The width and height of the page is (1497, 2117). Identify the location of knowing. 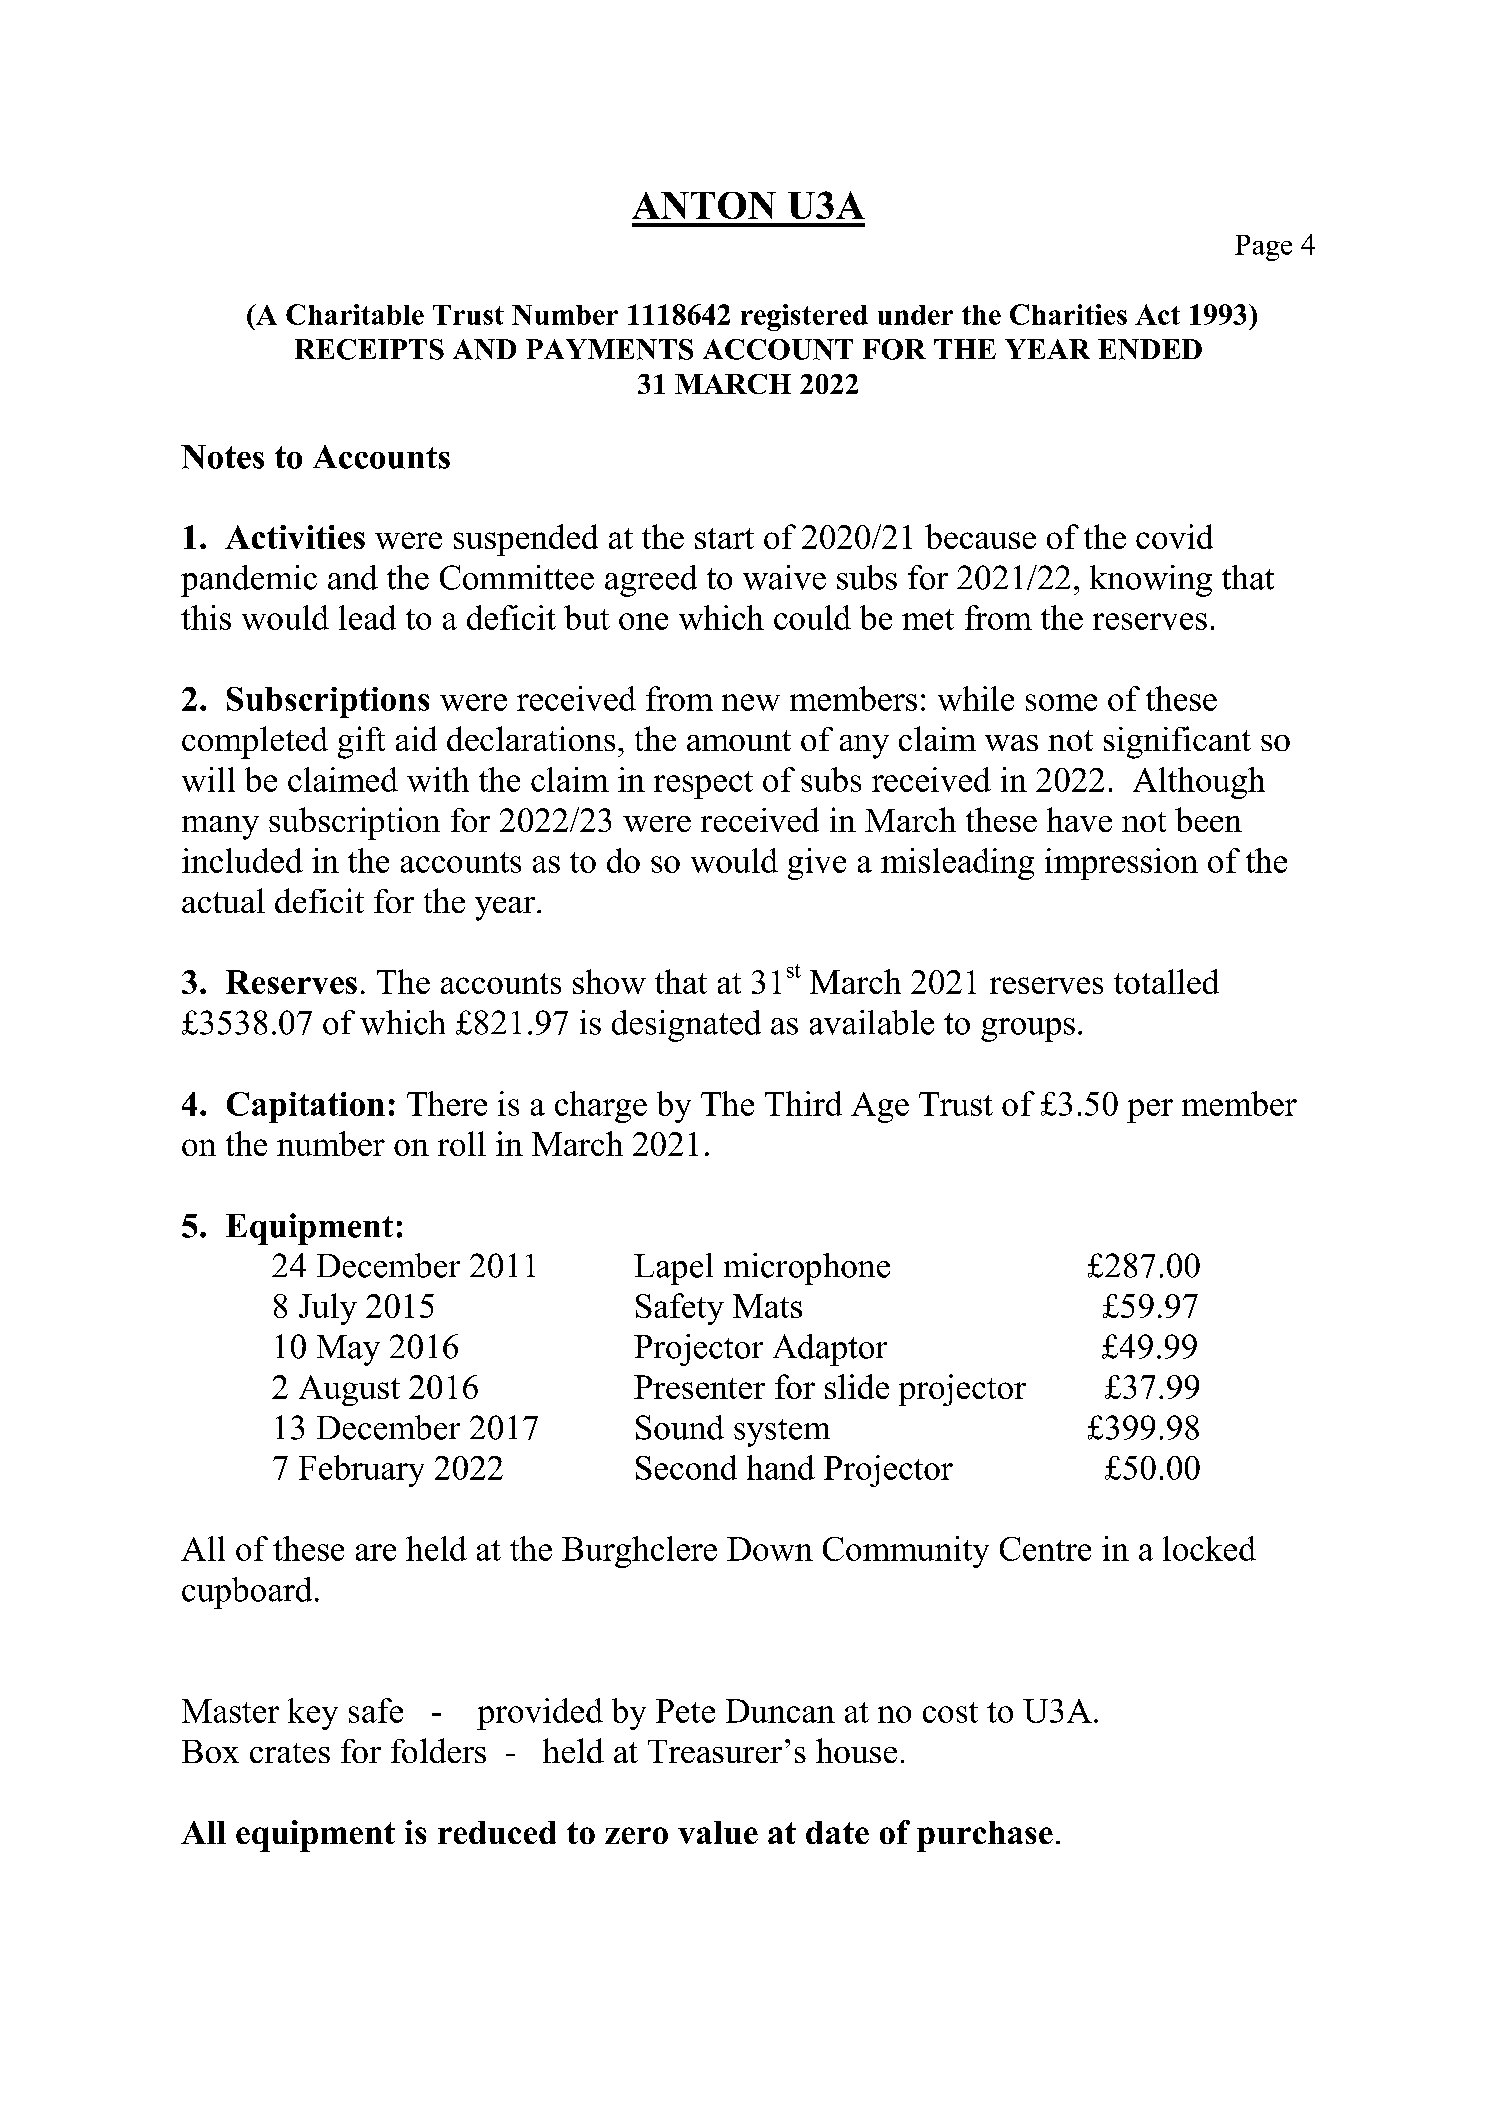
(1151, 581).
